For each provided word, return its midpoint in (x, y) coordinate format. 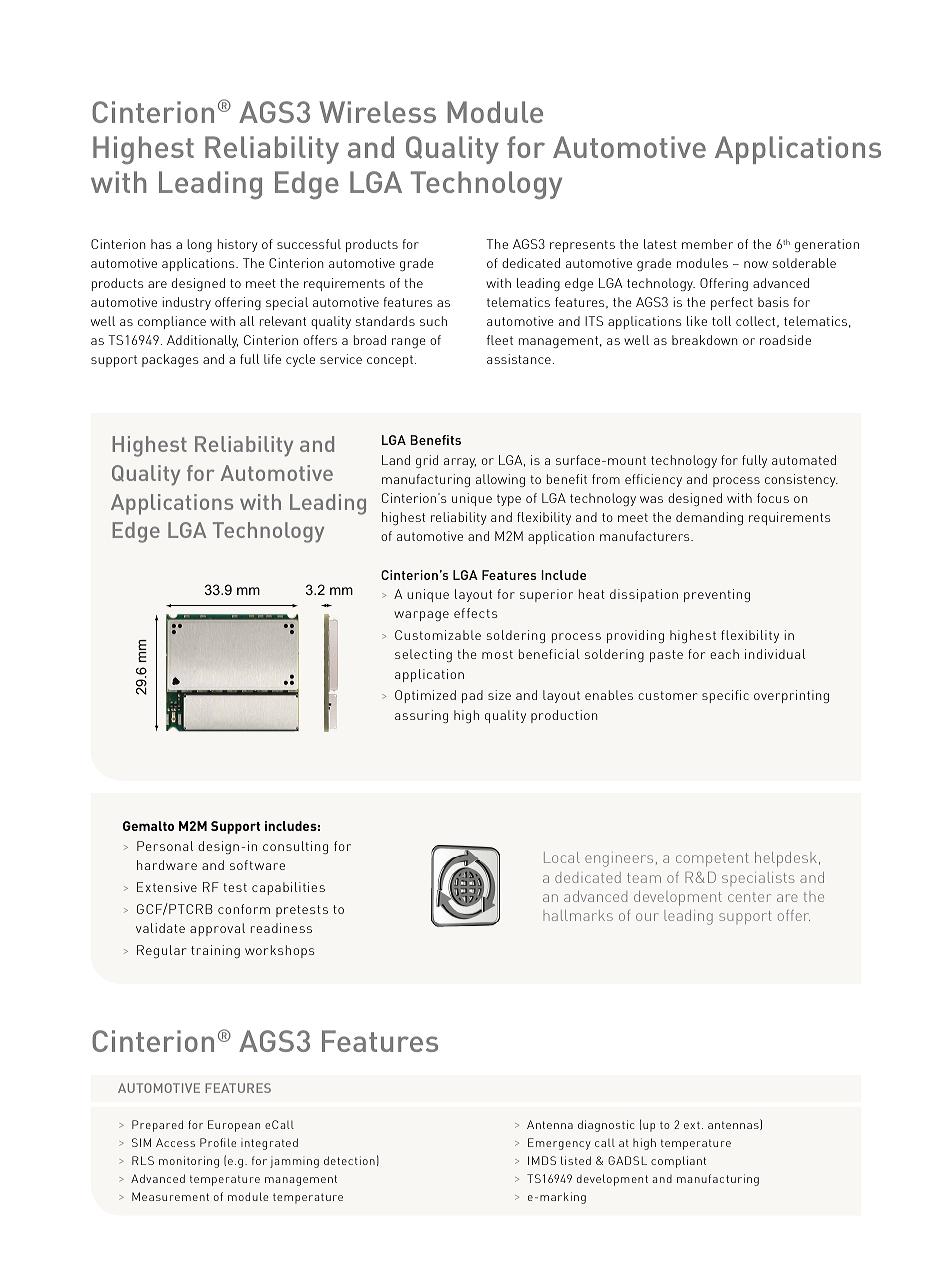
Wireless (378, 112)
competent (712, 860)
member (707, 244)
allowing (500, 480)
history (238, 245)
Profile (218, 1142)
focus (773, 498)
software (257, 865)
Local (562, 857)
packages (170, 360)
